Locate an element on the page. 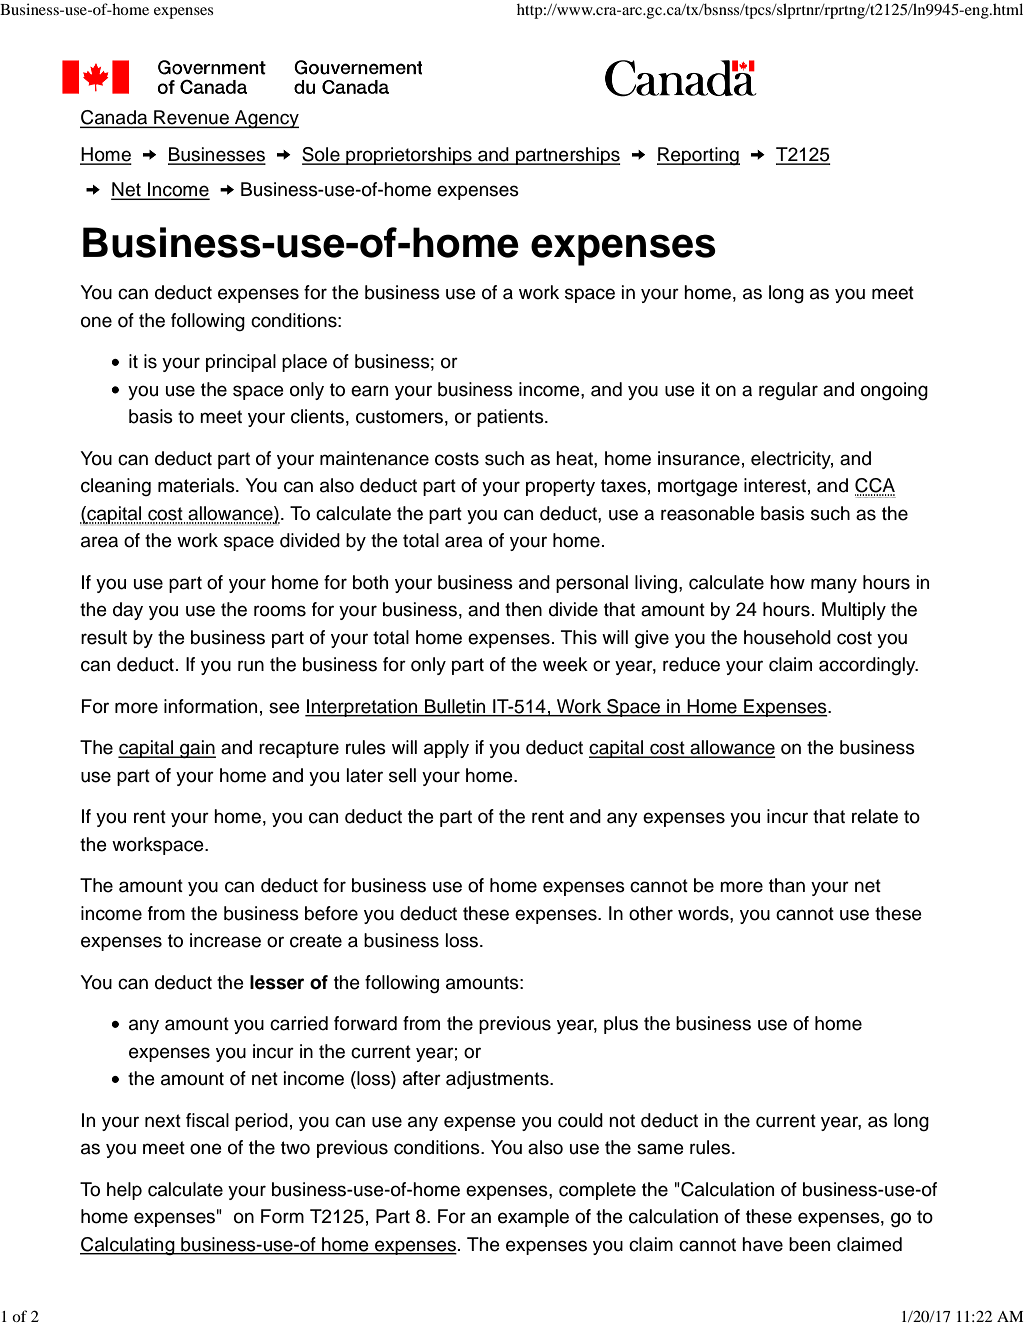 The width and height of the page is (1024, 1326). Reporting is located at coordinates (698, 156).
